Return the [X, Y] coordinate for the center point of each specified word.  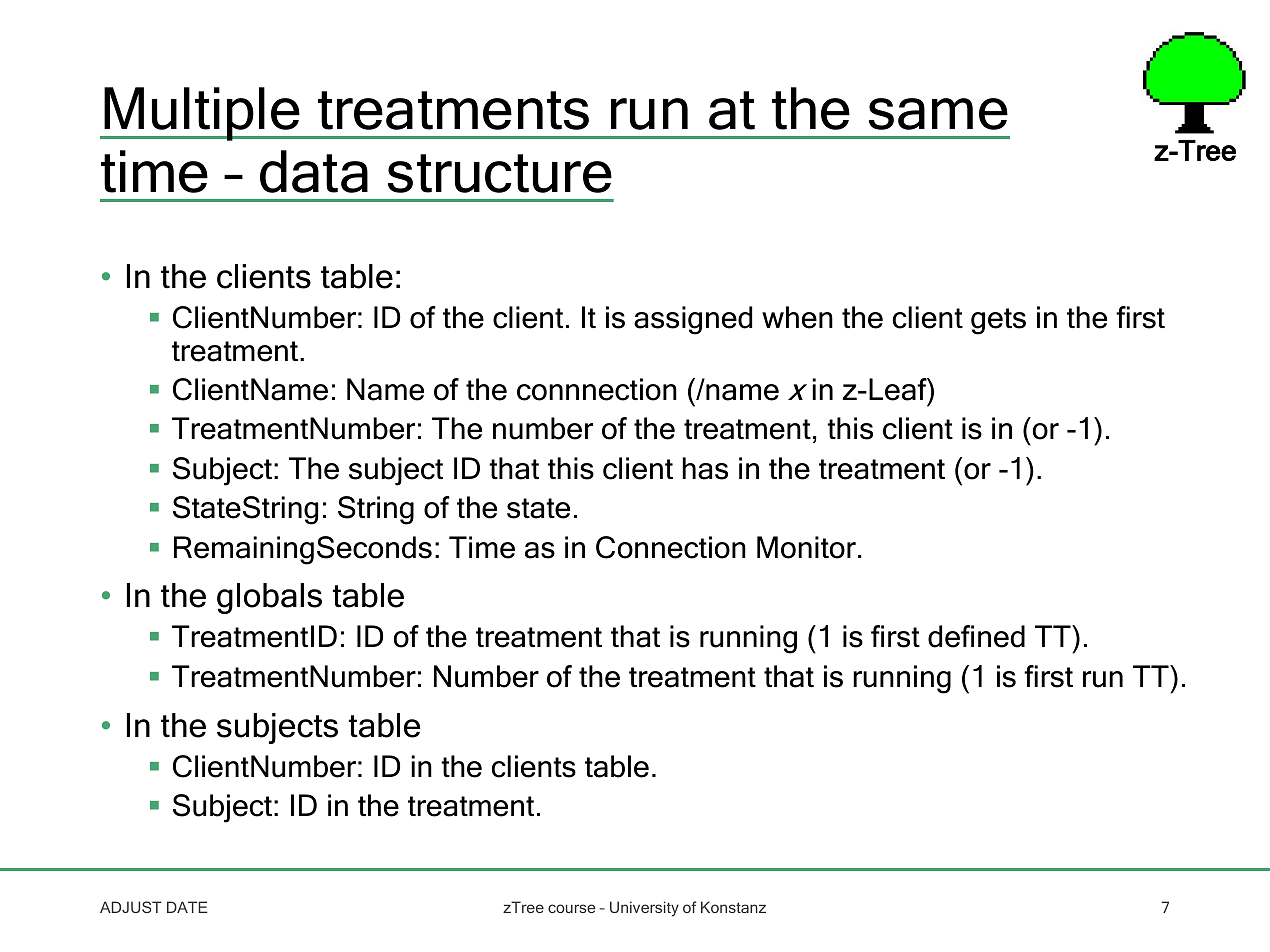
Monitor [806, 547]
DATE [187, 907]
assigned [693, 320]
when [797, 317]
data [314, 171]
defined [976, 636]
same [938, 114]
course [571, 908]
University [644, 909]
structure [500, 173]
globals [269, 598]
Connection [671, 547]
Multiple [202, 114]
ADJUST [131, 907]
